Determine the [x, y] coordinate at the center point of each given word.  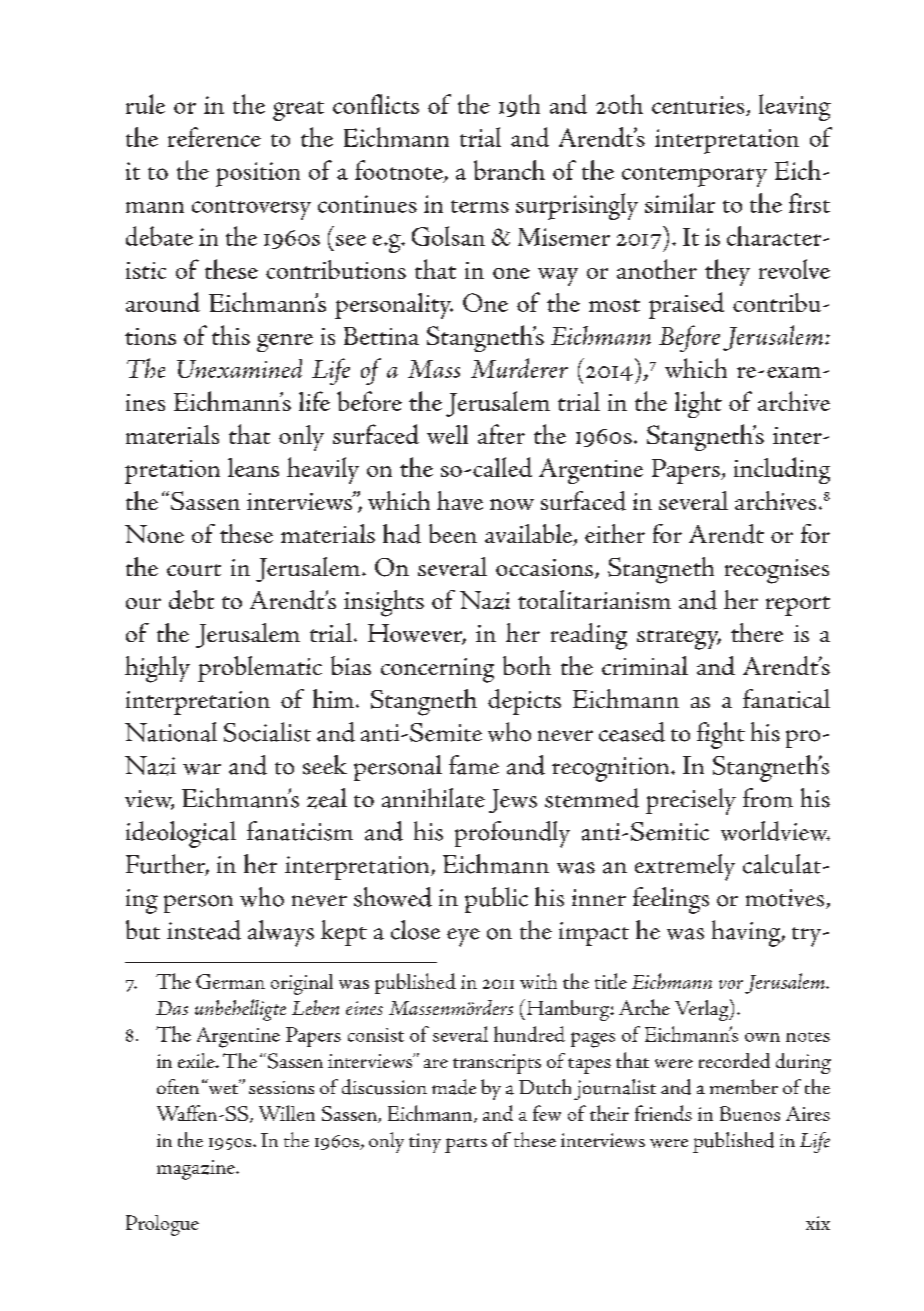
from [768, 798]
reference [214, 137]
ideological [181, 834]
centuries [699, 106]
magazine [197, 1170]
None [154, 534]
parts [466, 1145]
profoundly [512, 834]
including [782, 470]
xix [818, 1223]
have [460, 500]
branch [509, 170]
